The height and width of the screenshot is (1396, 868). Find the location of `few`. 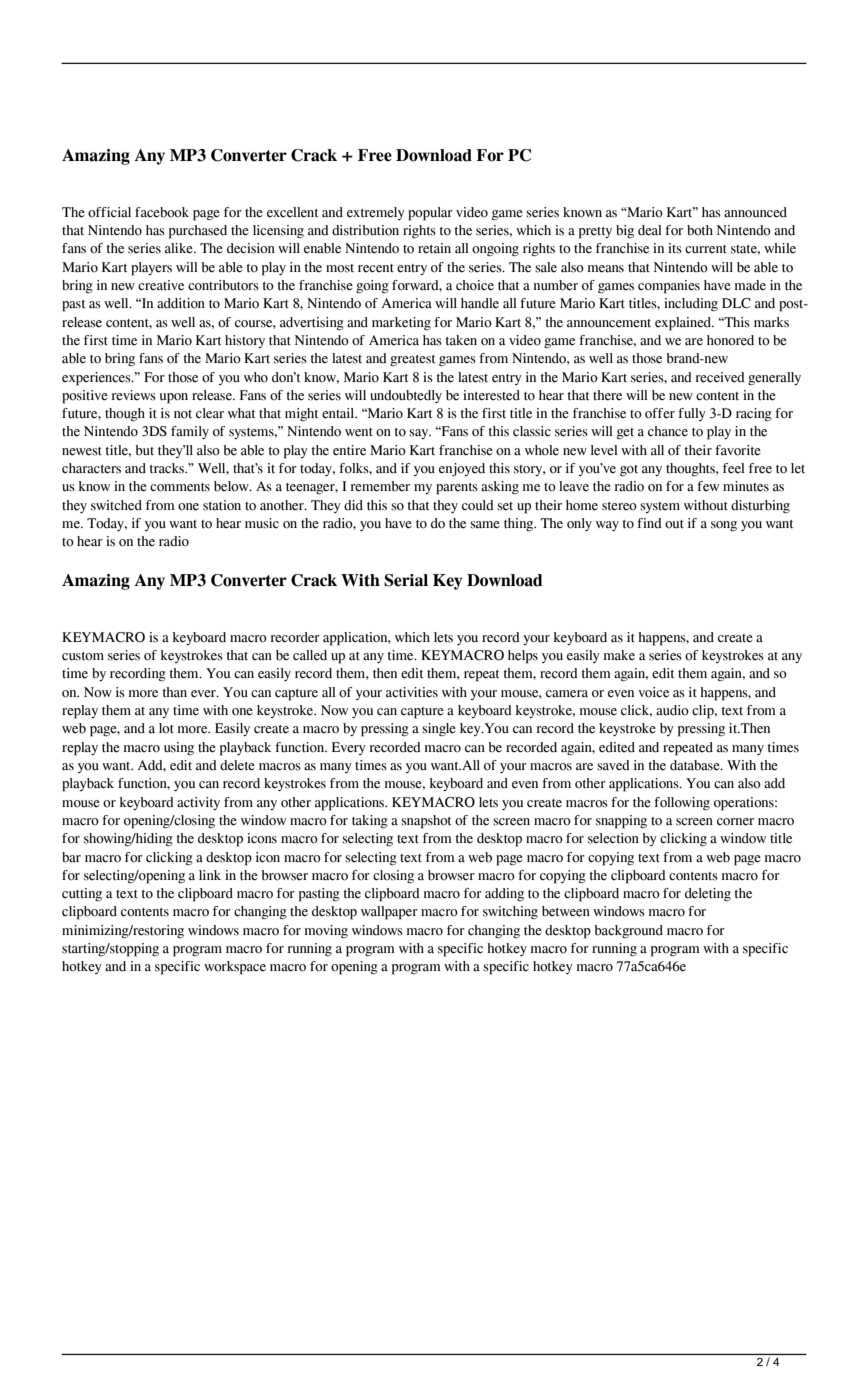

few is located at coordinates (708, 486).
